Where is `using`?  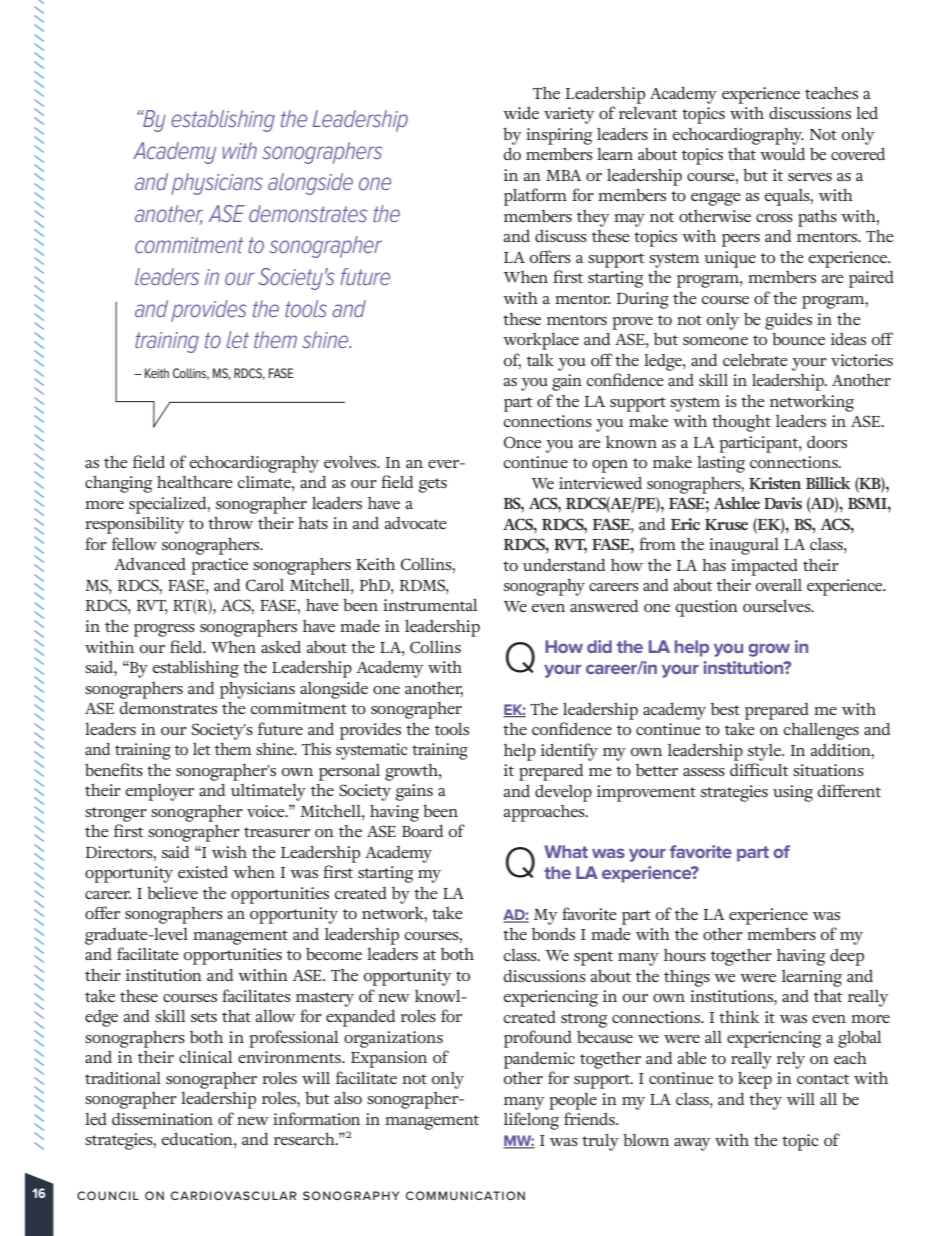
using is located at coordinates (793, 793).
